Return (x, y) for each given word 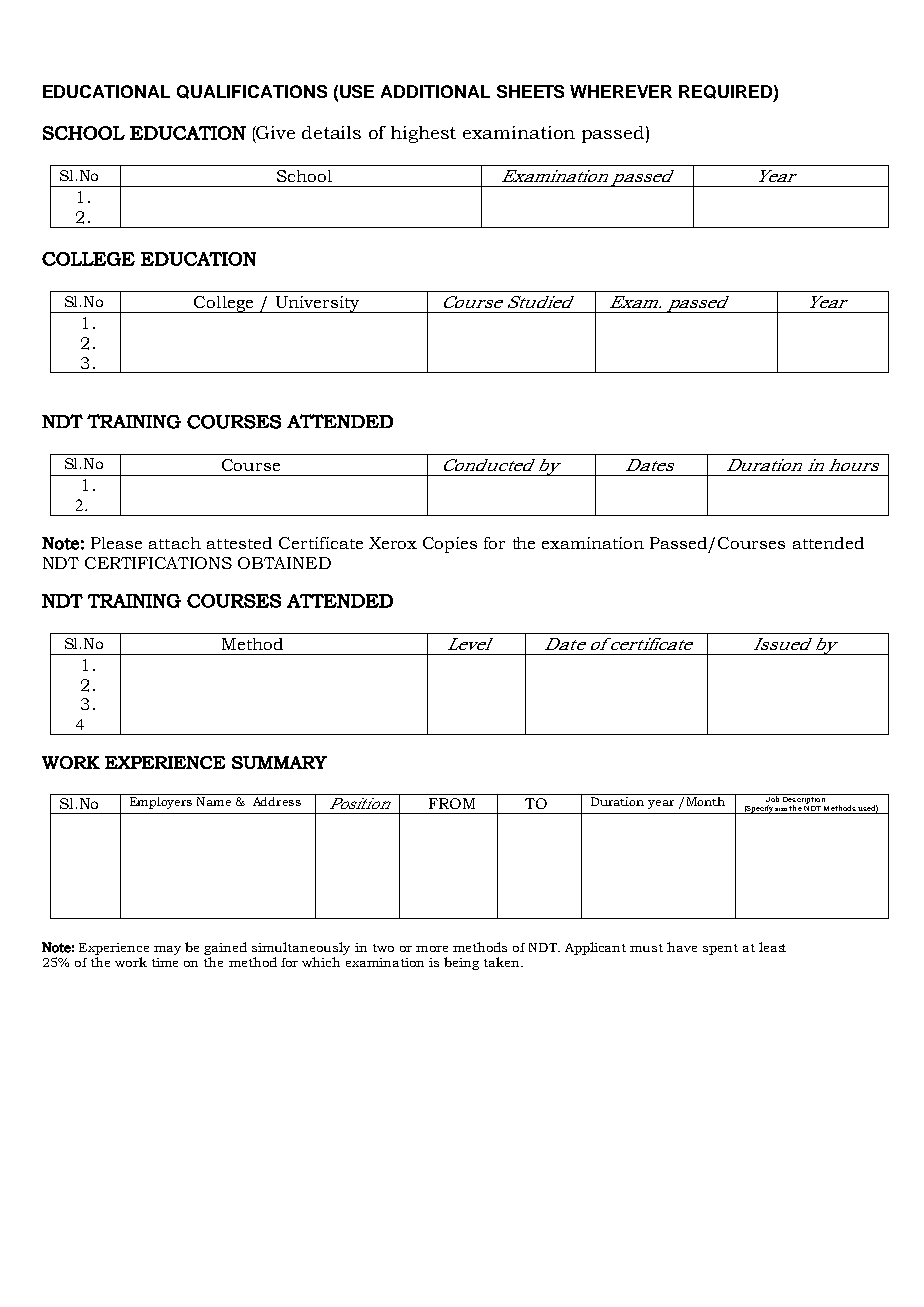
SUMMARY (279, 762)
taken (503, 962)
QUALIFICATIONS (252, 92)
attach (175, 543)
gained (225, 948)
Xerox (393, 543)
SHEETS (530, 91)
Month (706, 801)
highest (423, 134)
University (317, 304)
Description (804, 800)
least (772, 947)
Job (772, 798)
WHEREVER (621, 91)
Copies (450, 545)
